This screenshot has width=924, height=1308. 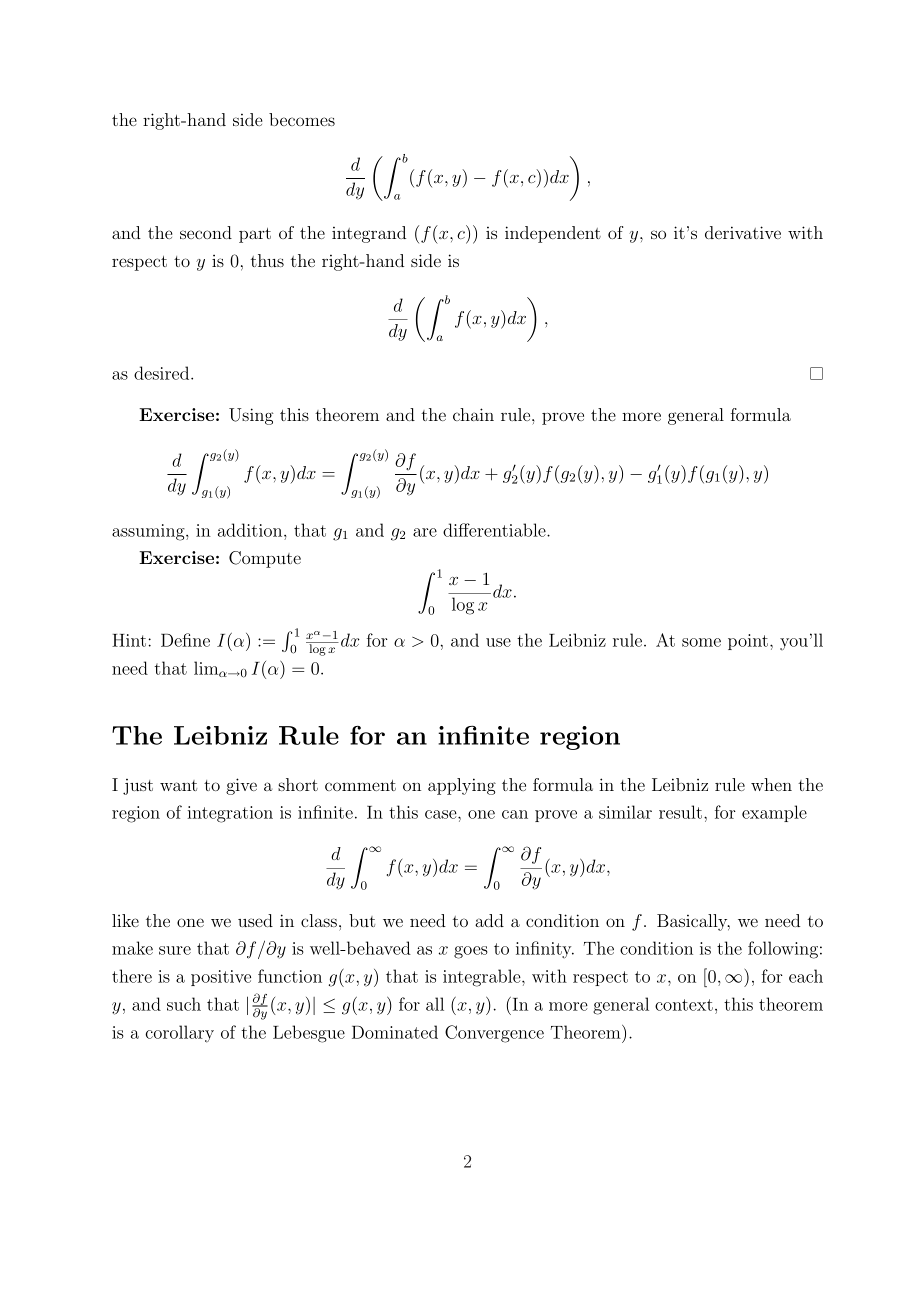 I want to click on such, so click(x=184, y=1004).
